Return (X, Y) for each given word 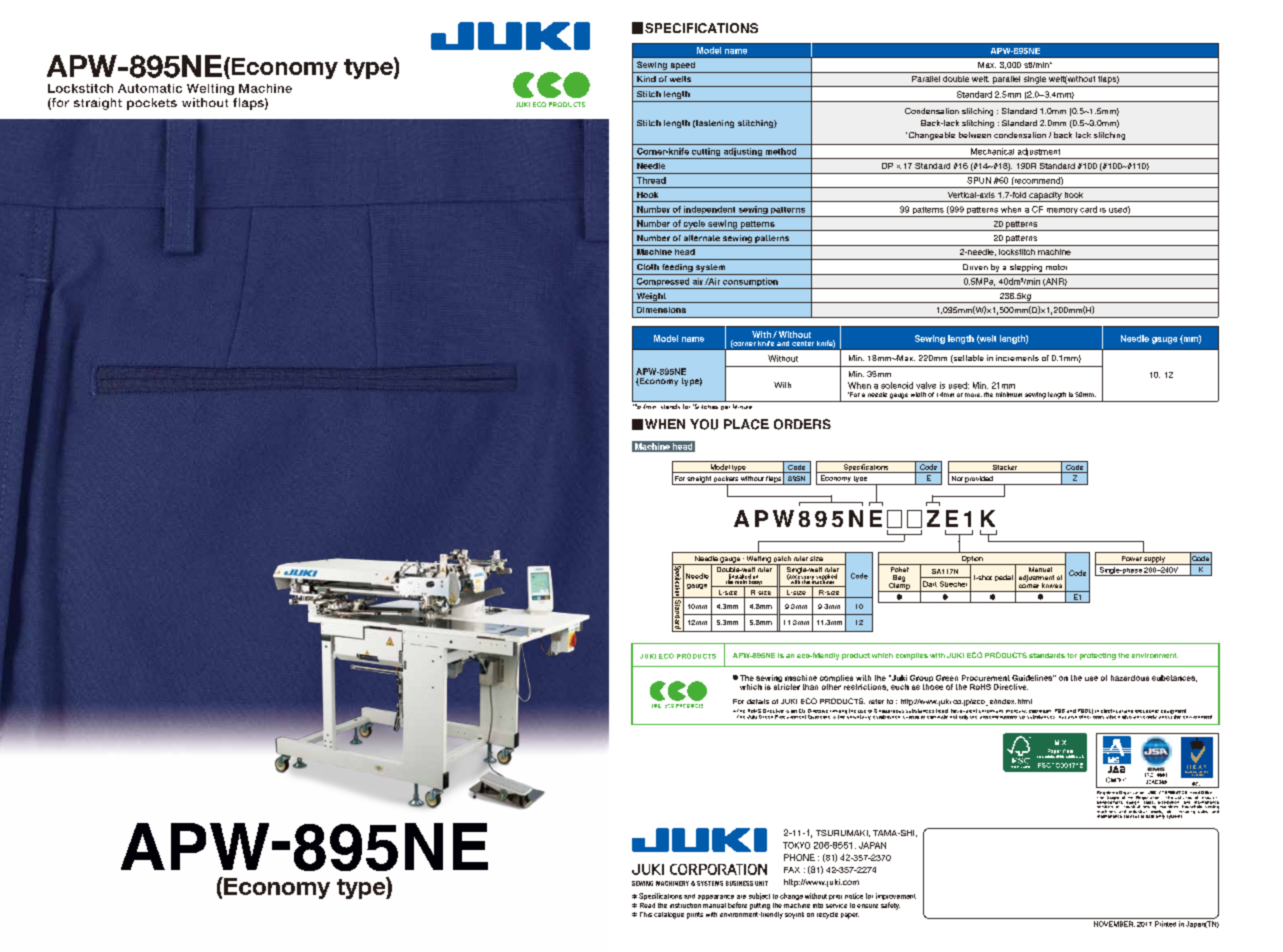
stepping (1026, 269)
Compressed (663, 283)
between (975, 135)
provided (979, 480)
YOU (704, 424)
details (758, 701)
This (646, 914)
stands (670, 406)
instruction (685, 905)
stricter (787, 687)
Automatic (150, 88)
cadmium (1040, 711)
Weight (651, 298)
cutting (706, 153)
